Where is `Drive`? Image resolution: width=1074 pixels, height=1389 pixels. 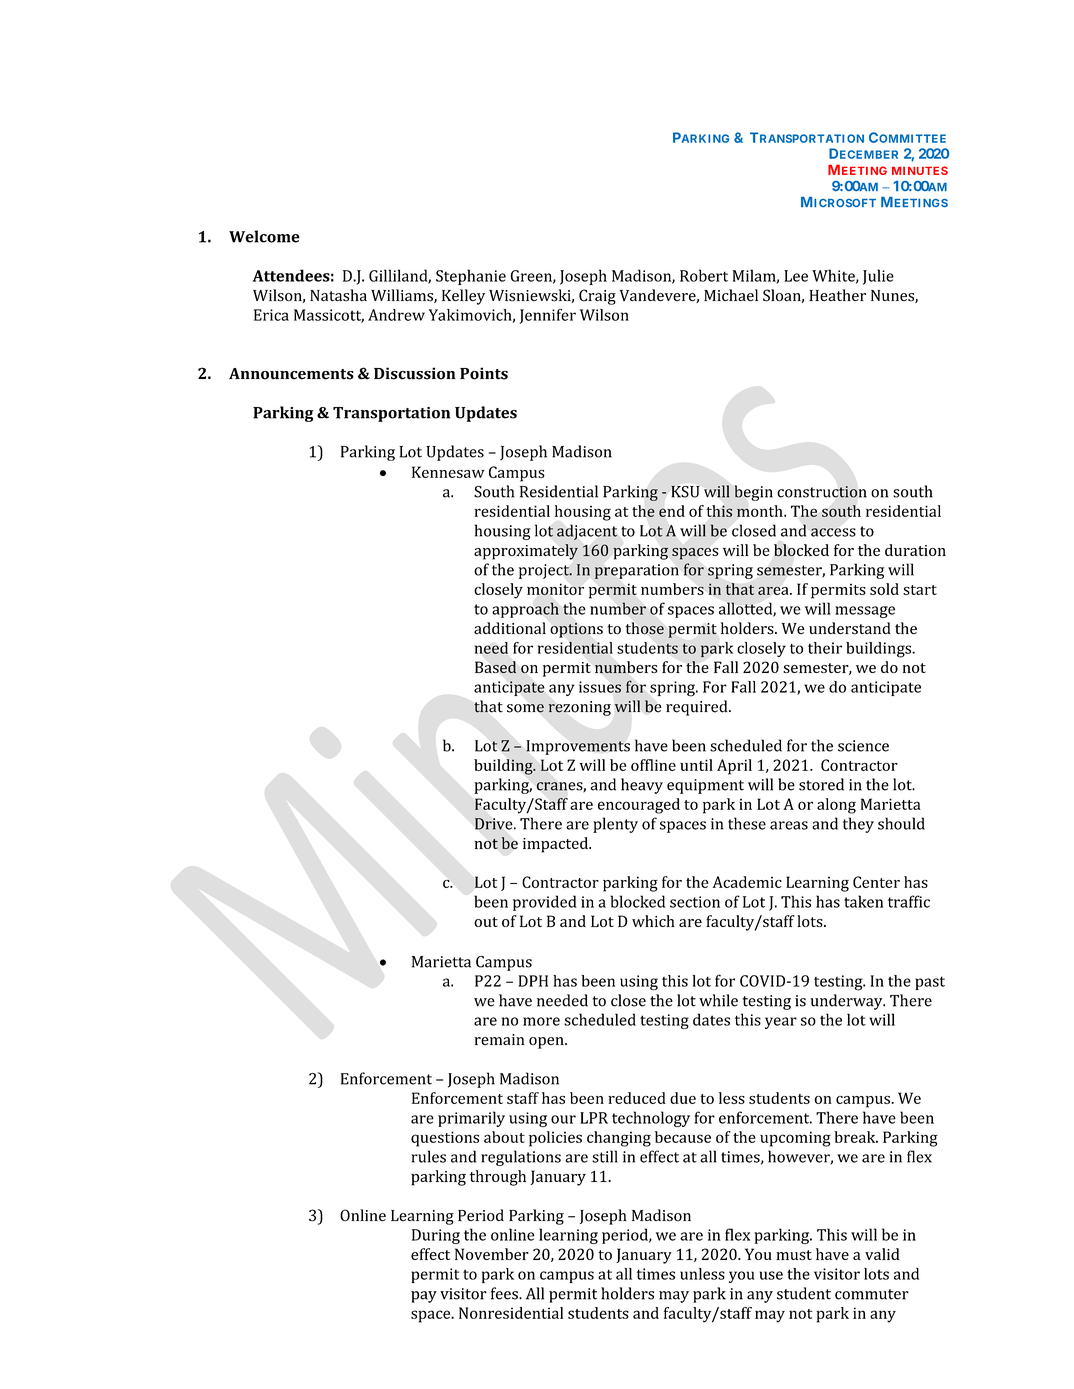
Drive is located at coordinates (495, 824).
